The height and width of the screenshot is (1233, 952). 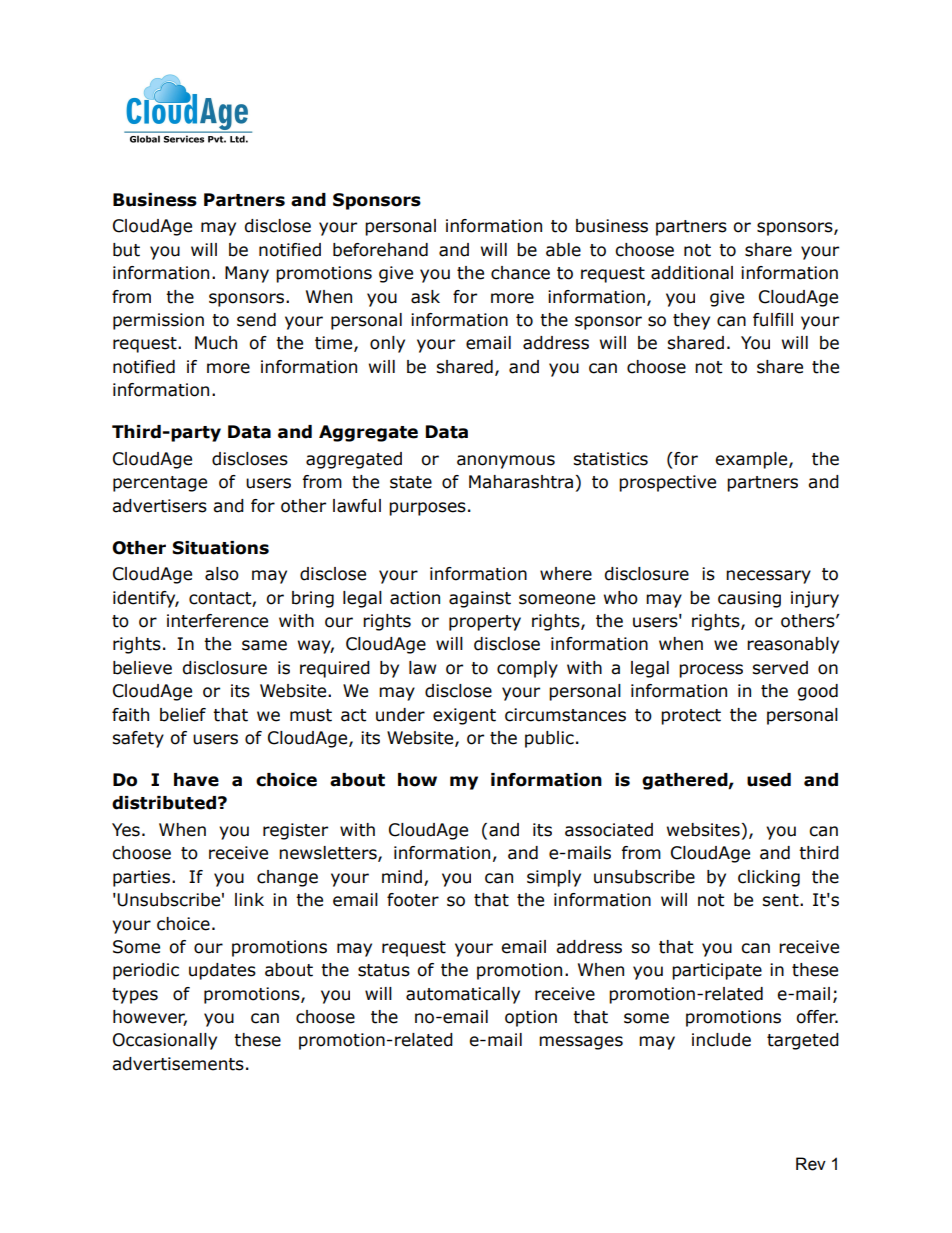 I want to click on also, so click(x=222, y=574).
